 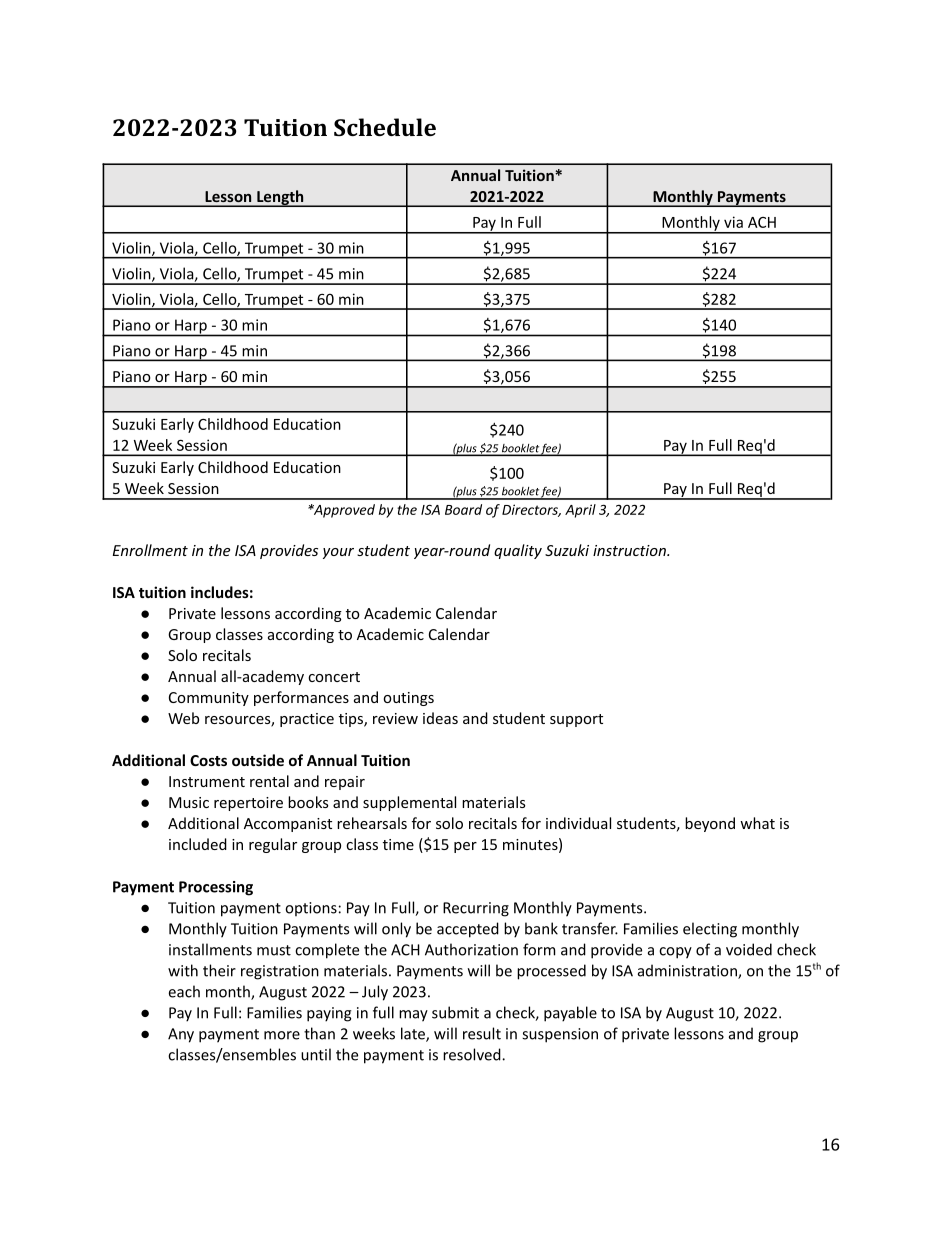 I want to click on Enrollment, so click(x=150, y=550).
